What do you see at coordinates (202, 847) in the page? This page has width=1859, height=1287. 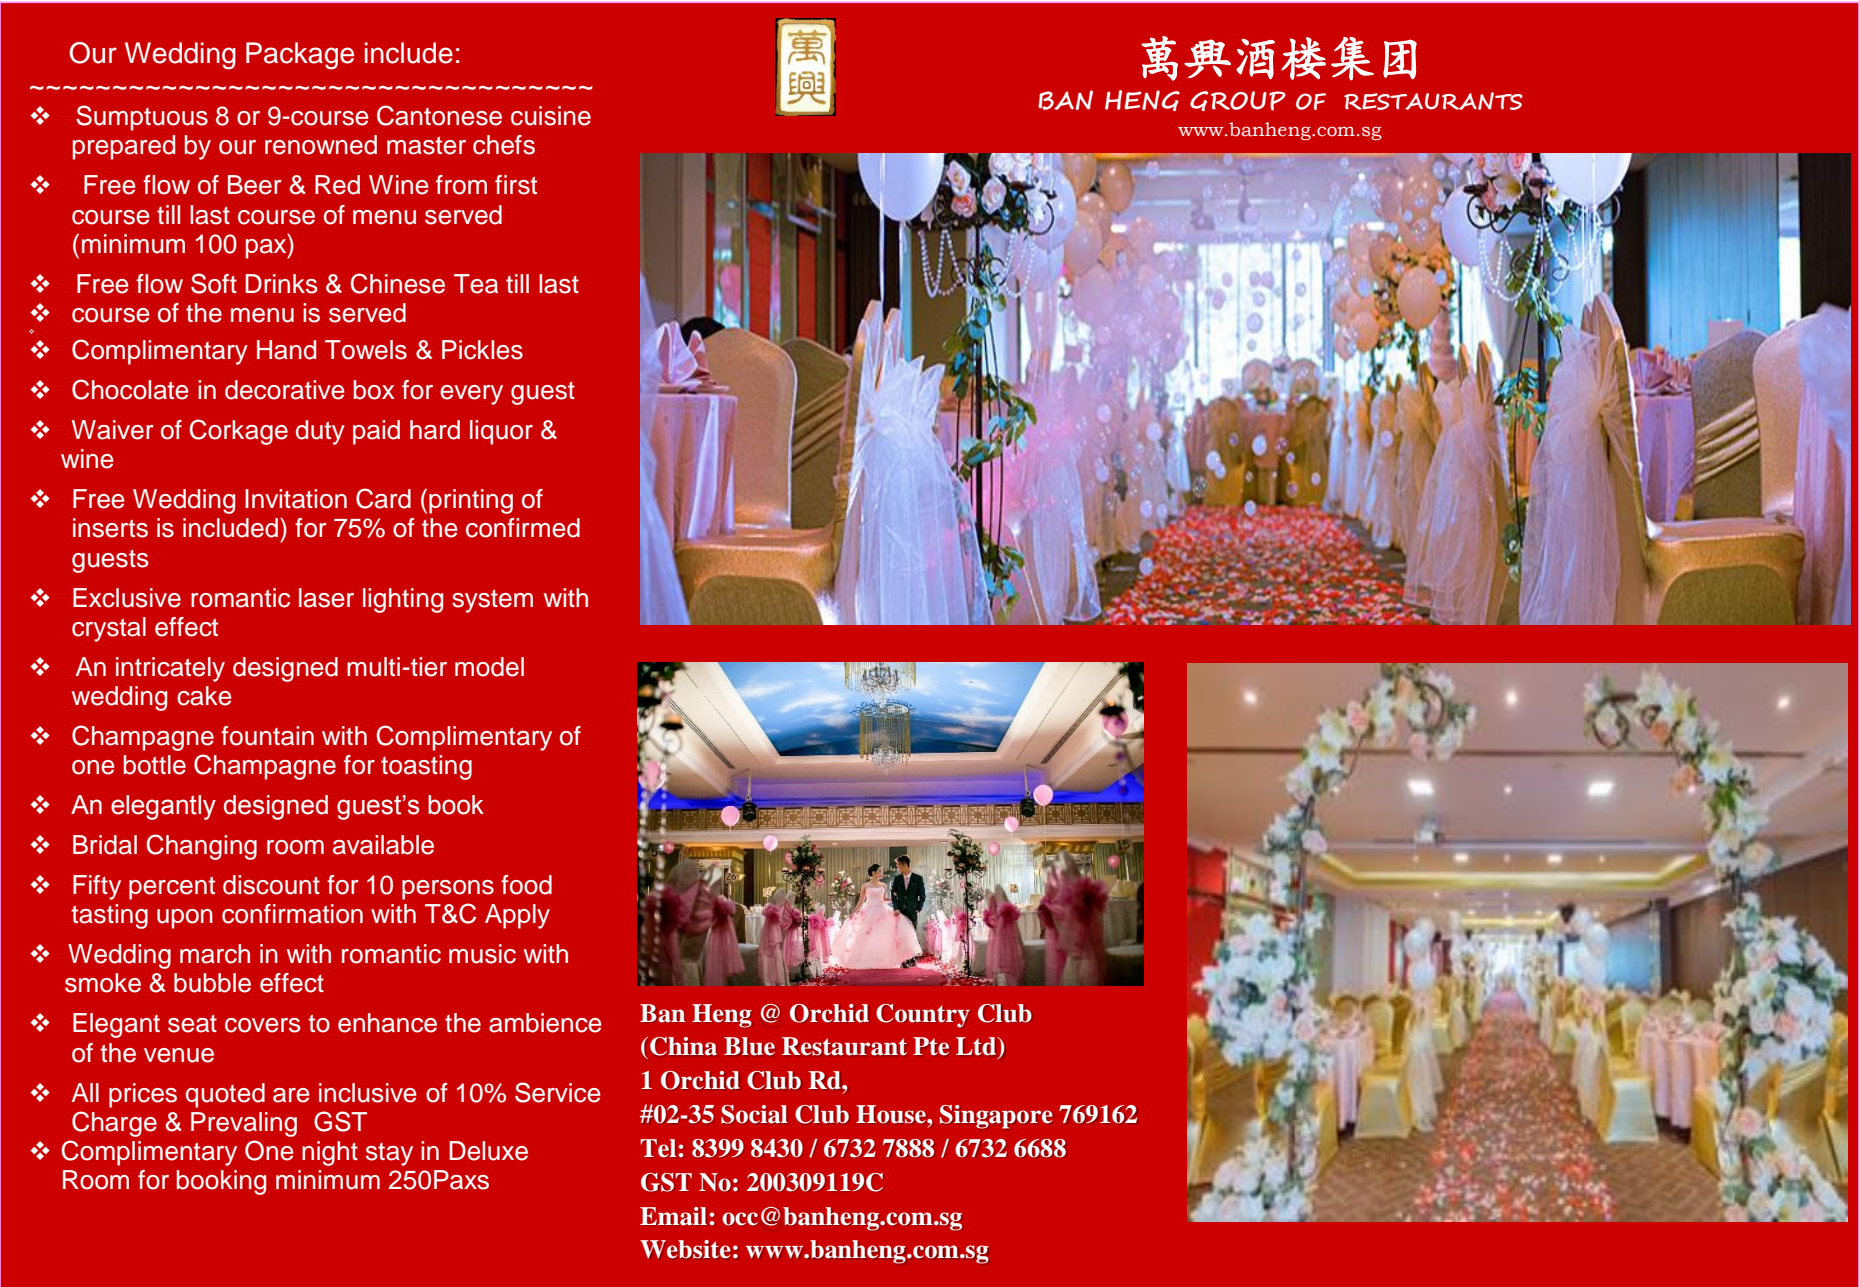 I see `Changing` at bounding box center [202, 847].
